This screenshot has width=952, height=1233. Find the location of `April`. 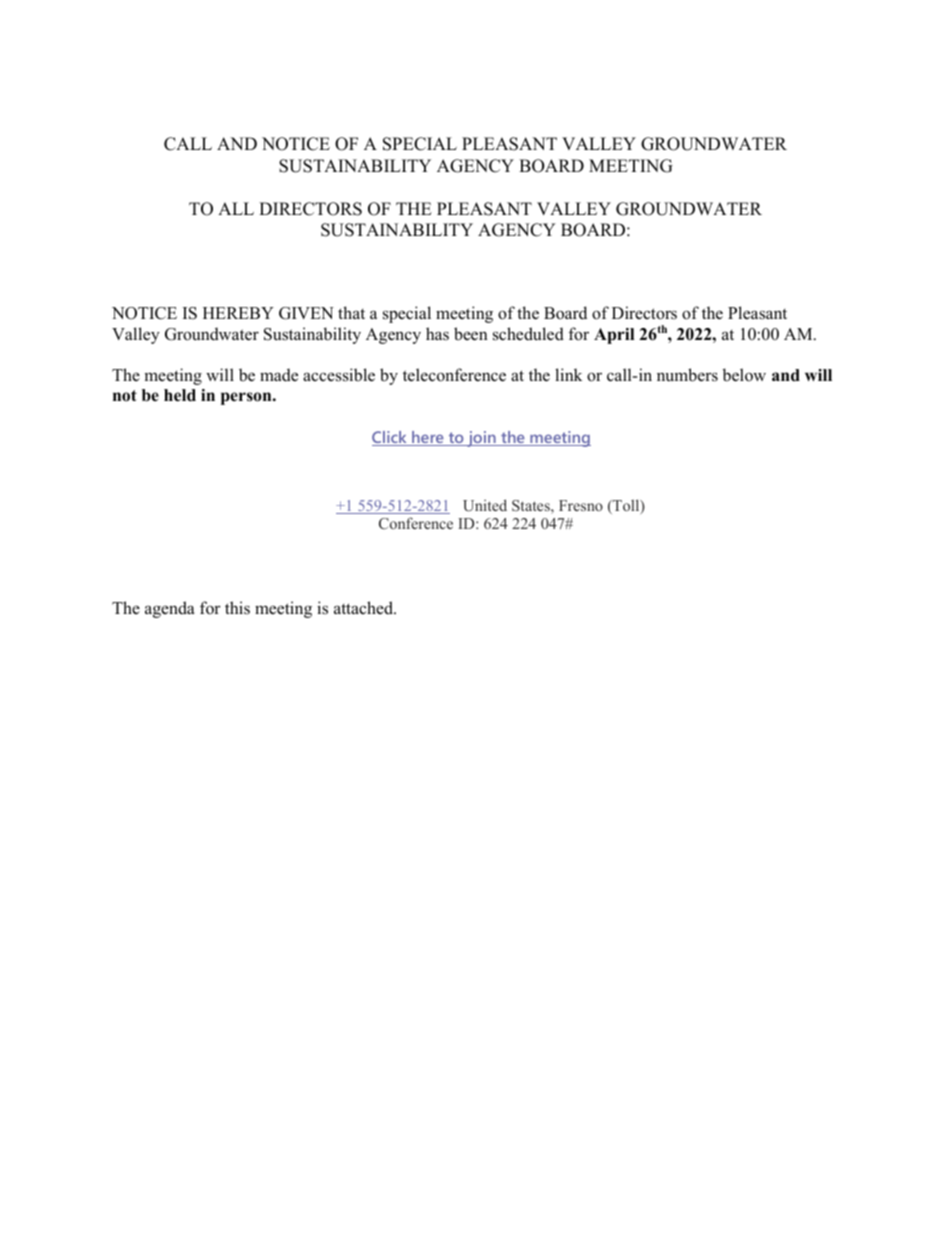

April is located at coordinates (614, 336).
